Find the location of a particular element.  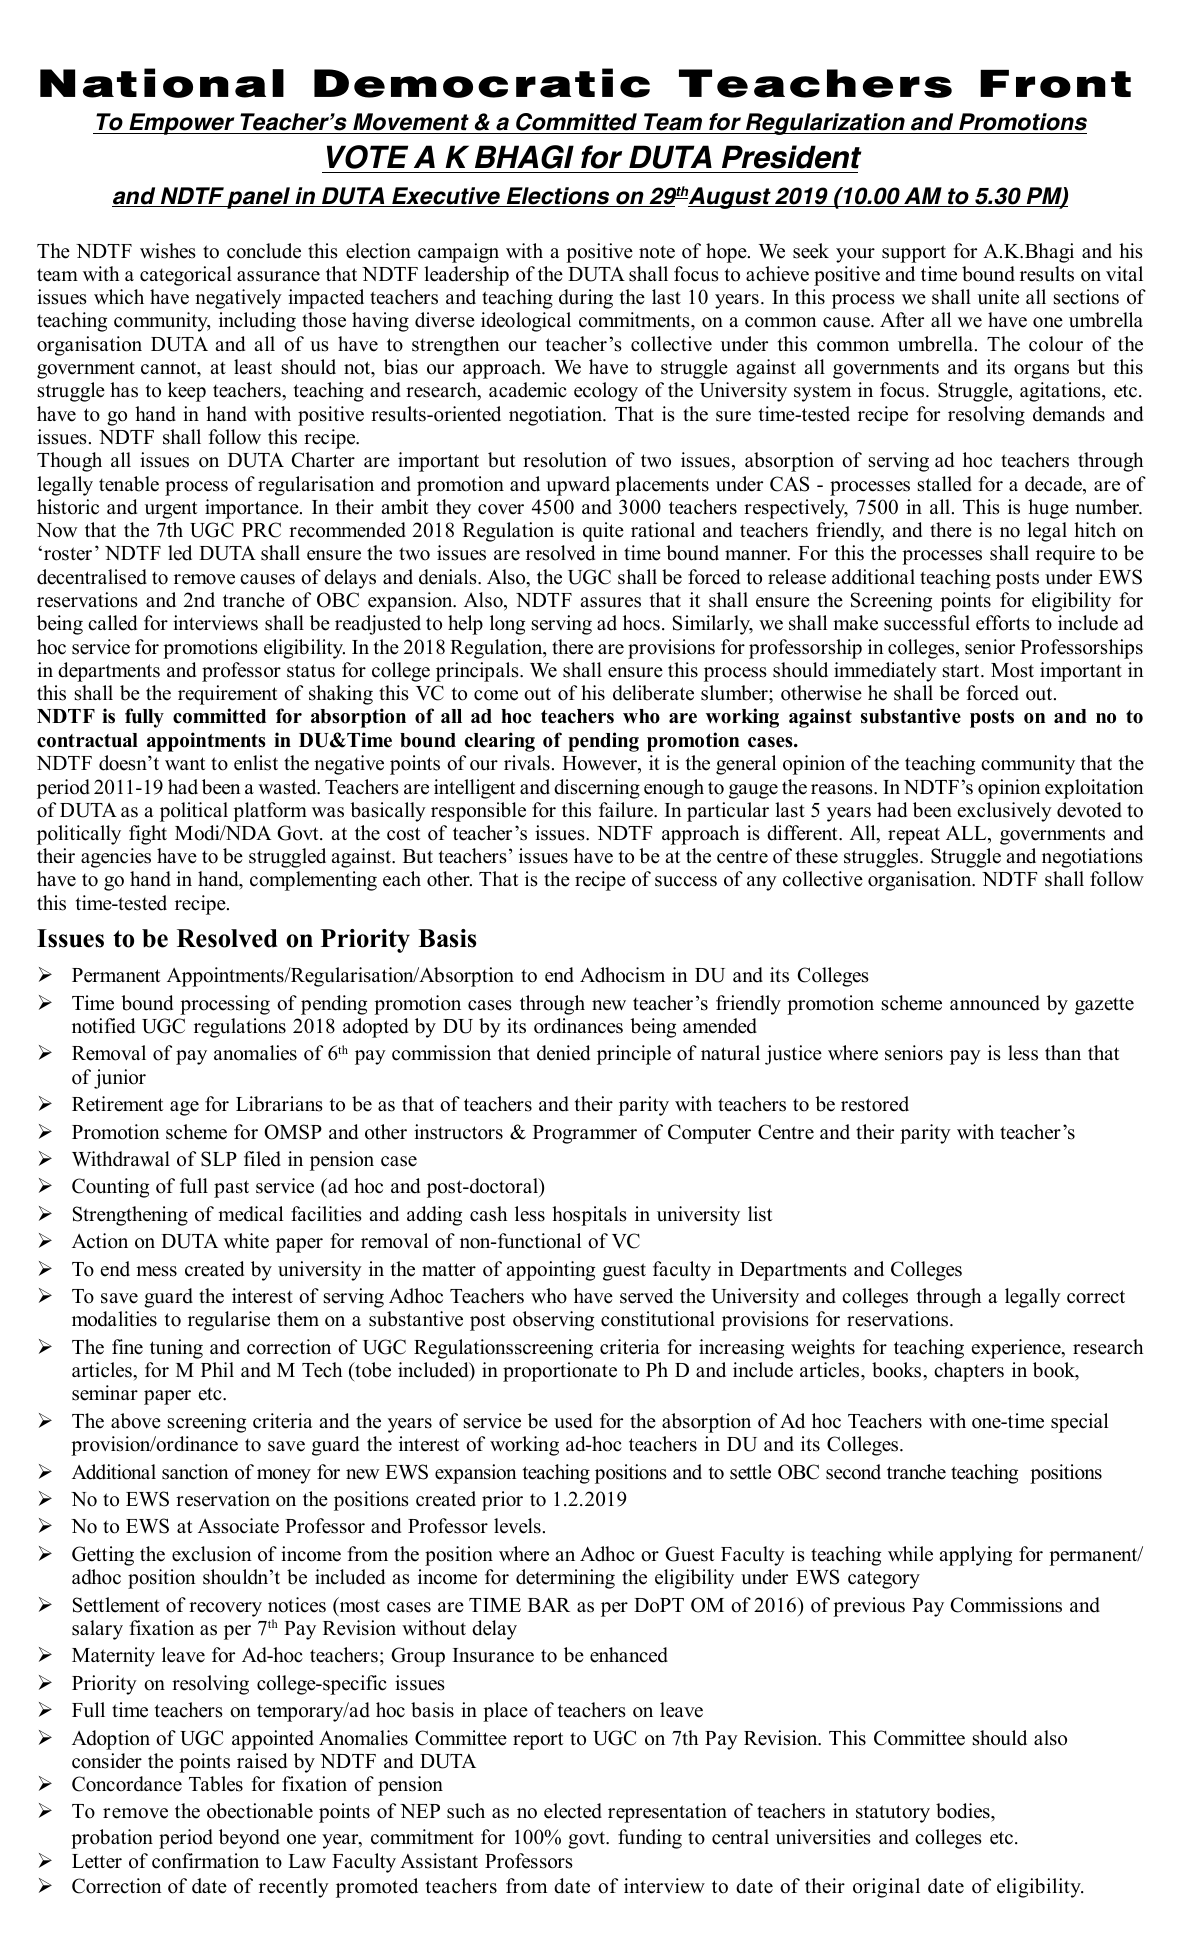

fight is located at coordinates (148, 835).
